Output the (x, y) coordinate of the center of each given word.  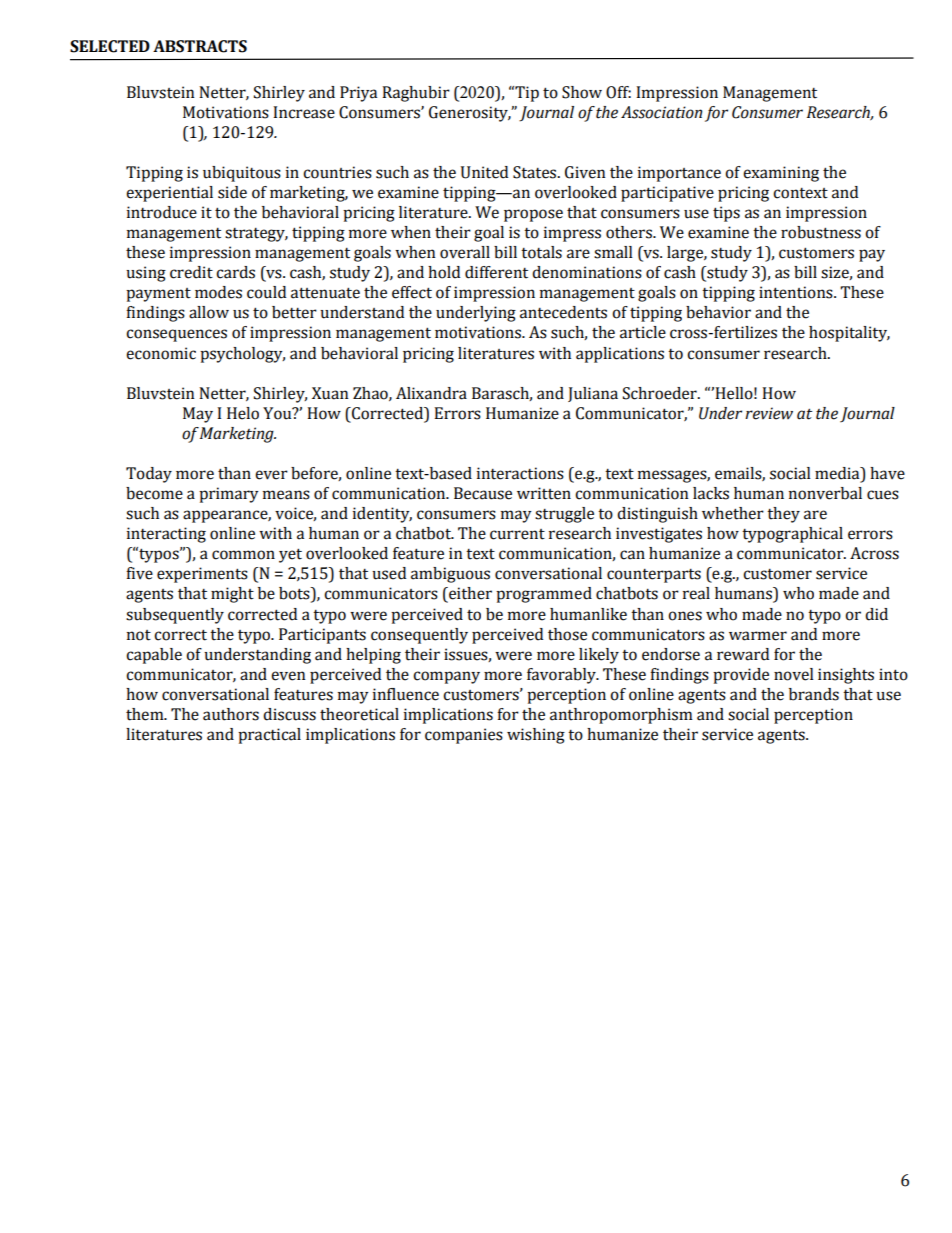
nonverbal (825, 493)
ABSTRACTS (200, 46)
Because (483, 493)
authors (231, 714)
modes (218, 292)
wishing (536, 736)
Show (582, 92)
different (496, 272)
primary (229, 495)
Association (661, 112)
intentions (797, 292)
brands (814, 694)
